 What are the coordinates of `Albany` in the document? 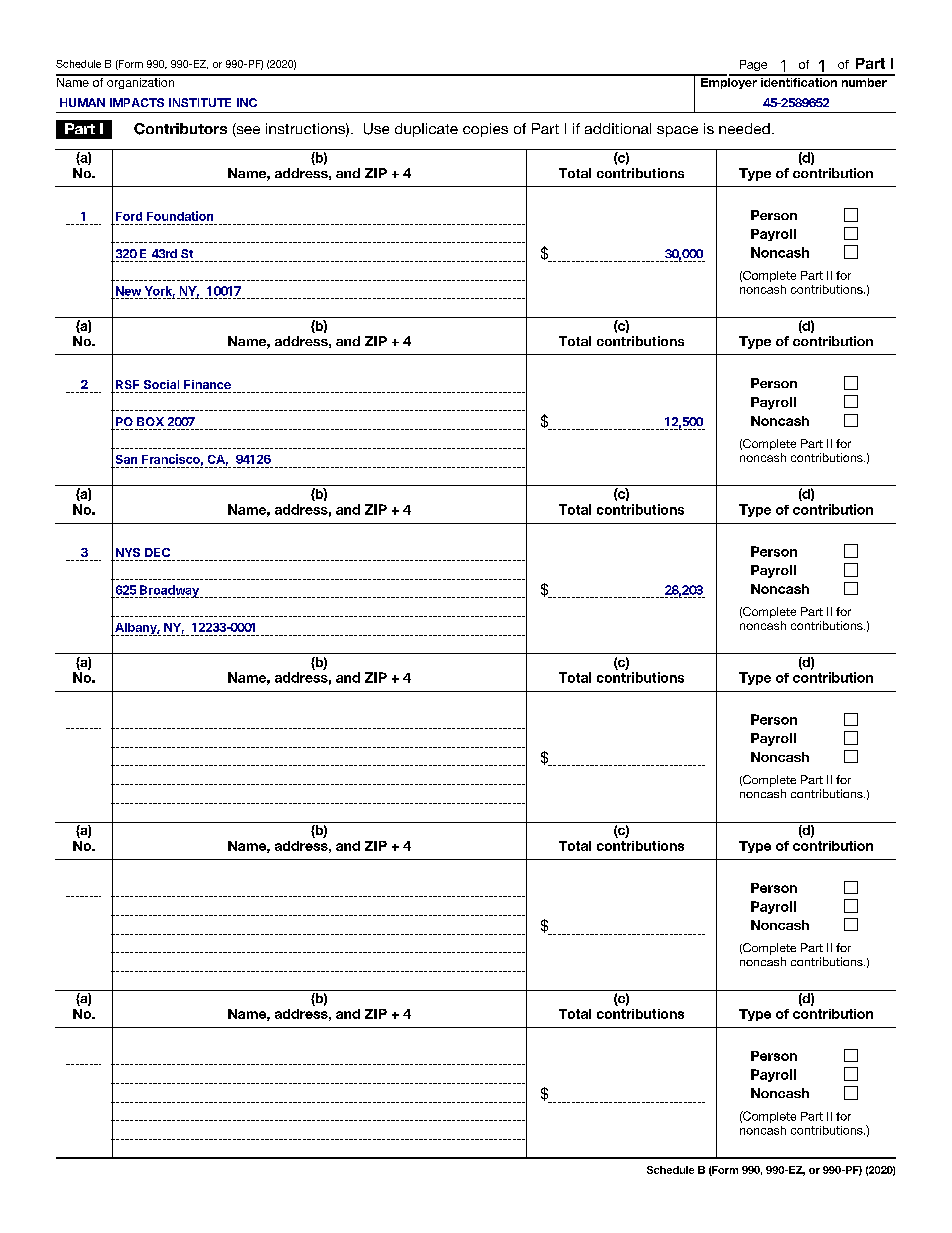 It's located at (135, 629).
